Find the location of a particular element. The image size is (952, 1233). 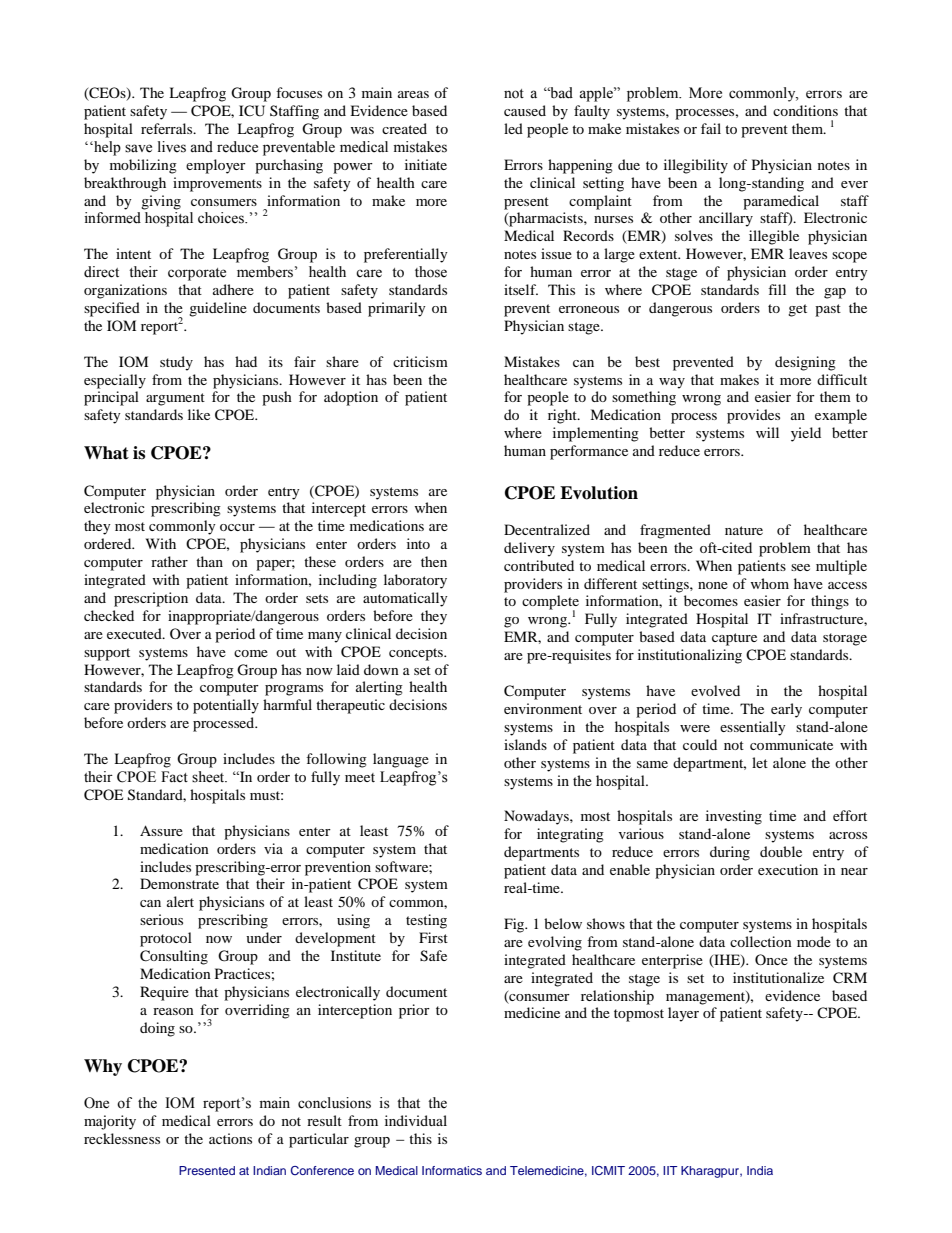

conditions is located at coordinates (805, 110).
